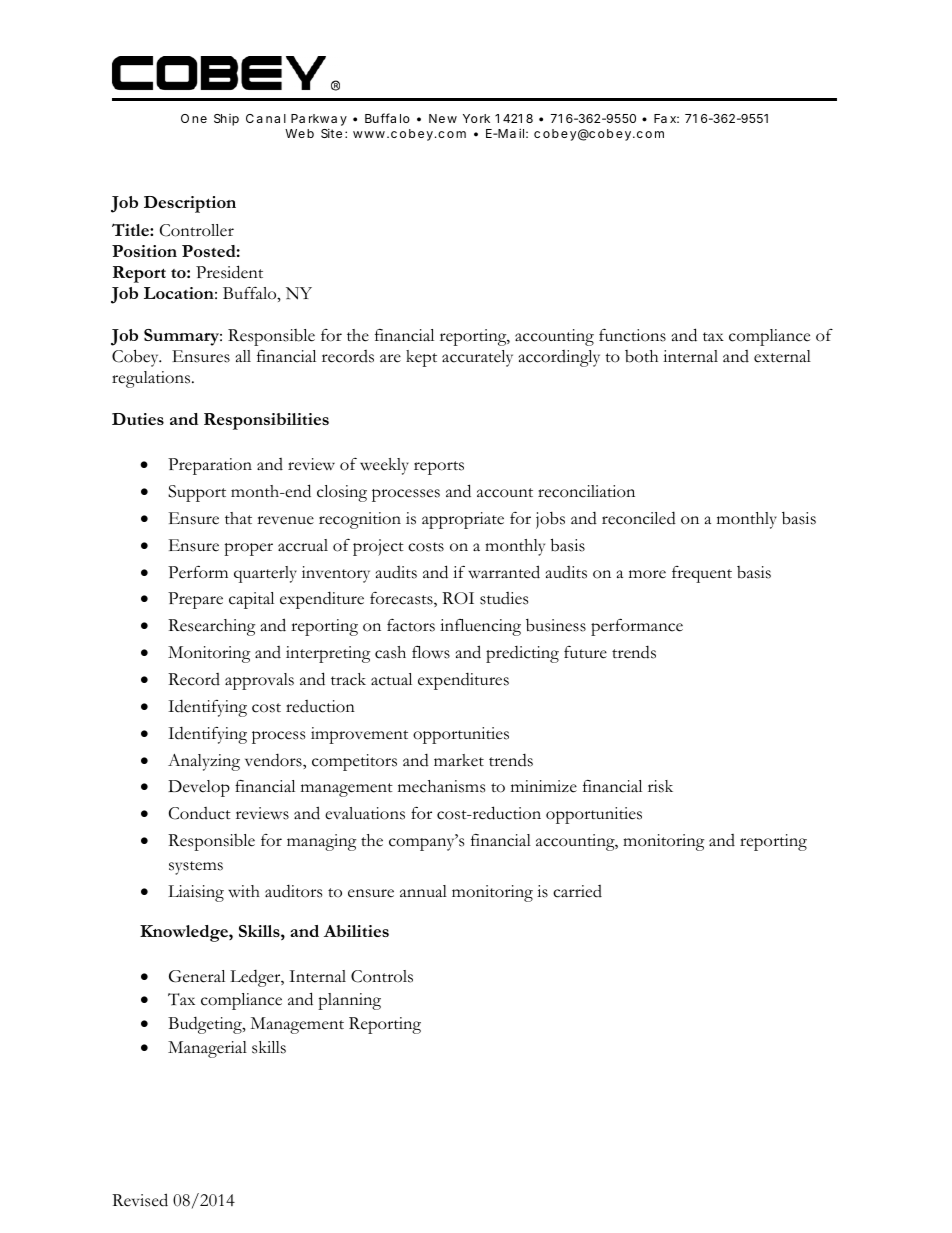 The image size is (952, 1233). I want to click on planning, so click(349, 1001).
